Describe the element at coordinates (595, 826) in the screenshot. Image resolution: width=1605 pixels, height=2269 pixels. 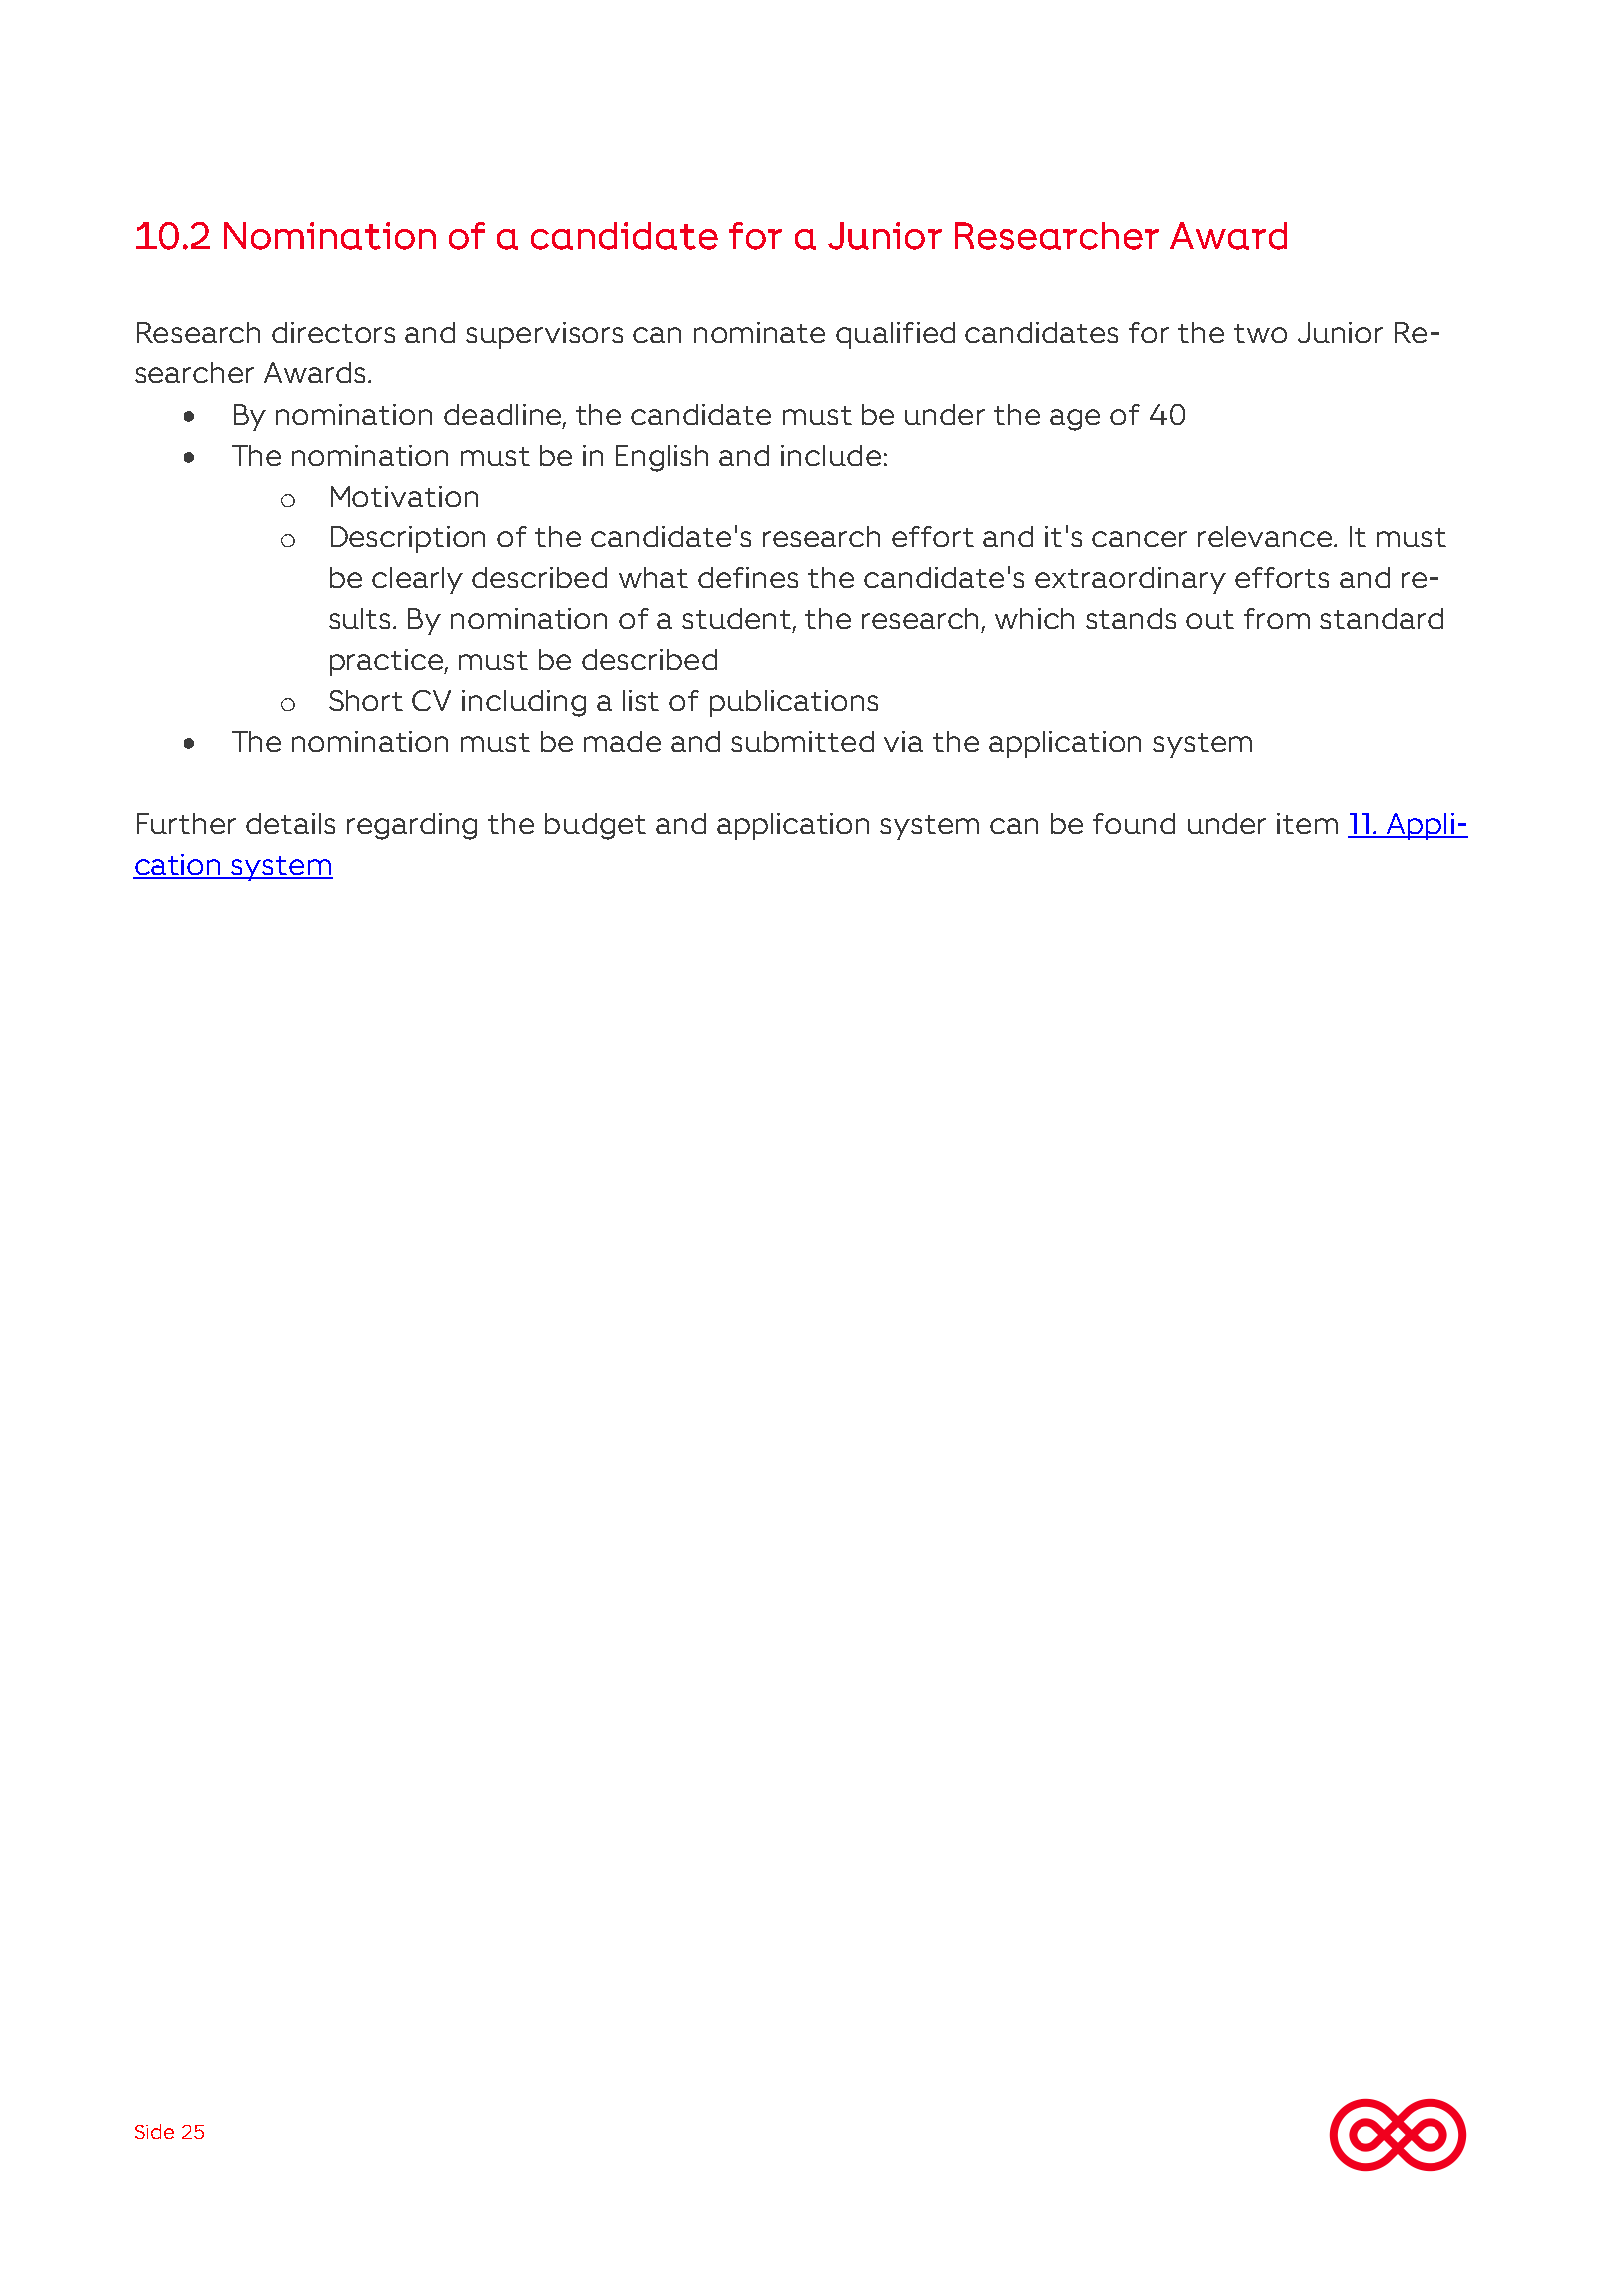
I see `budget` at that location.
